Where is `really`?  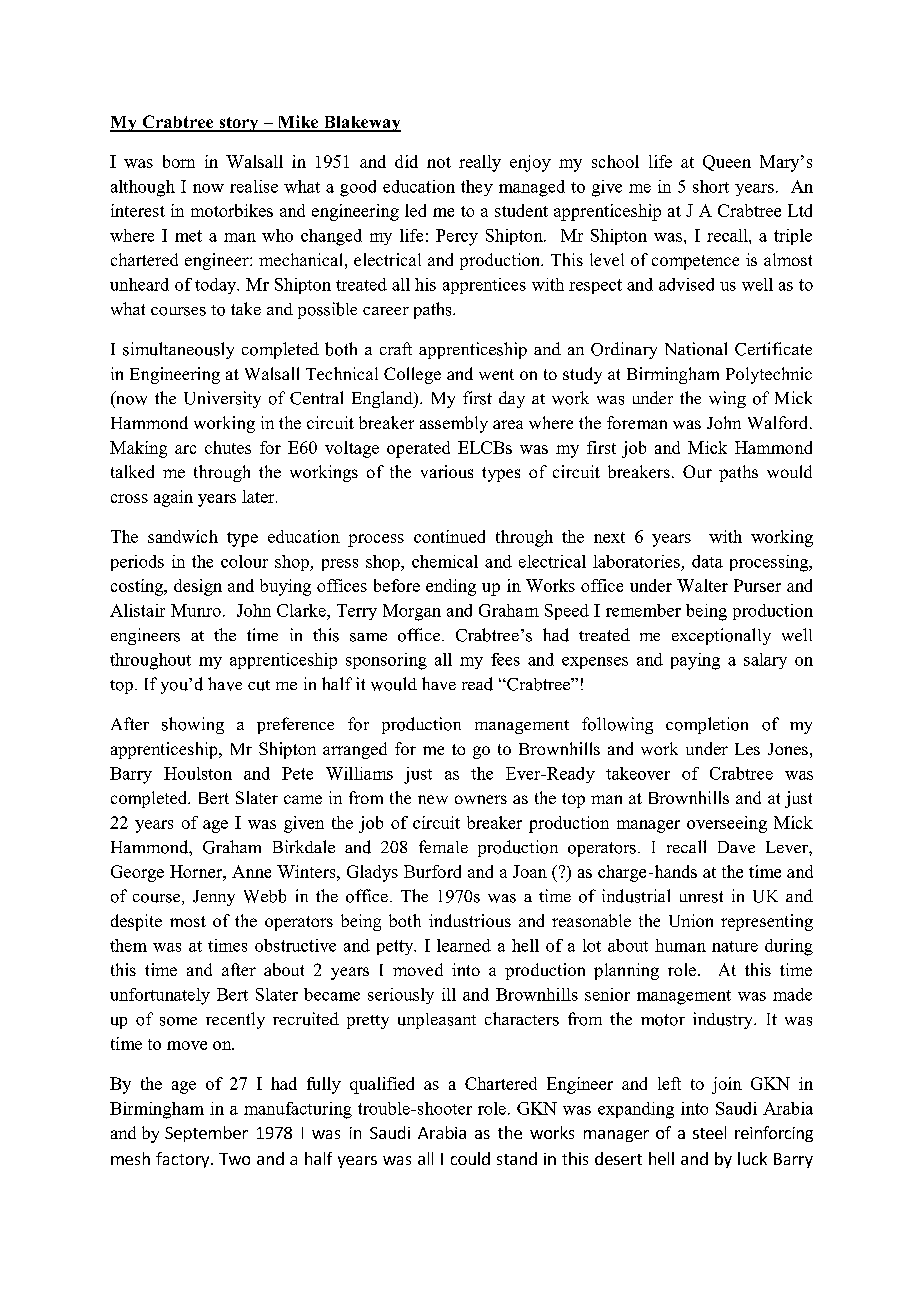
really is located at coordinates (480, 163).
